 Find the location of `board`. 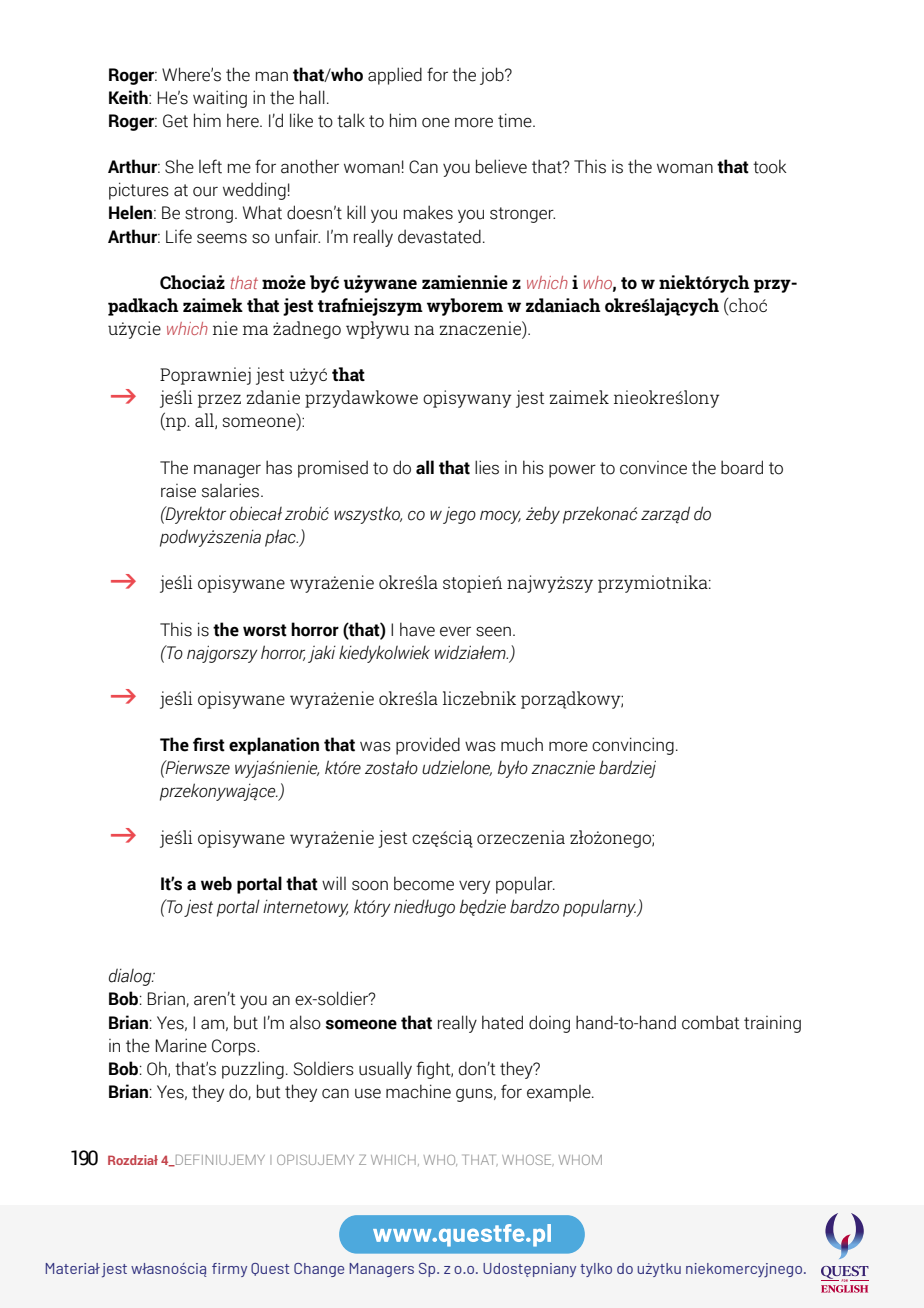

board is located at coordinates (742, 467).
